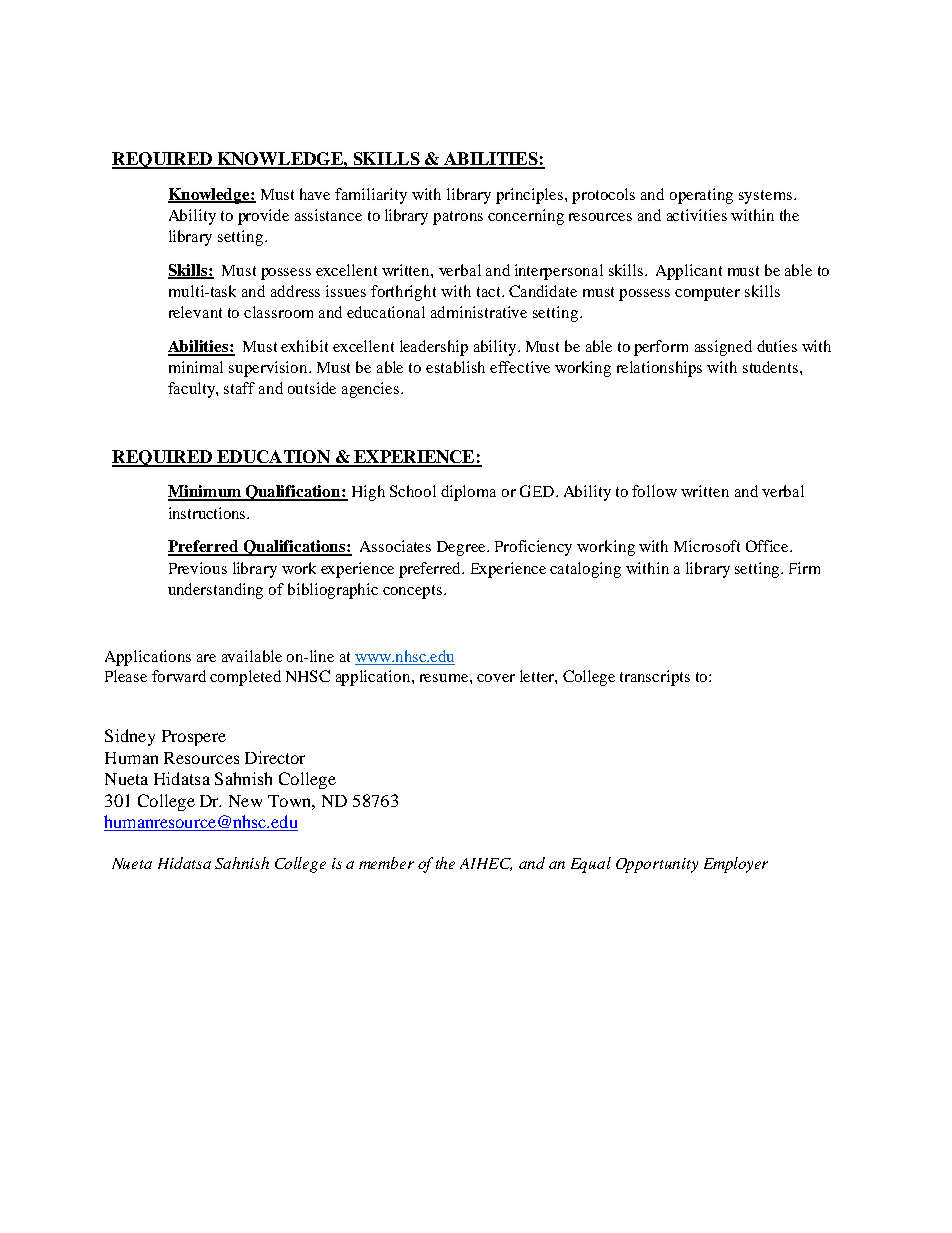  I want to click on member, so click(386, 863).
